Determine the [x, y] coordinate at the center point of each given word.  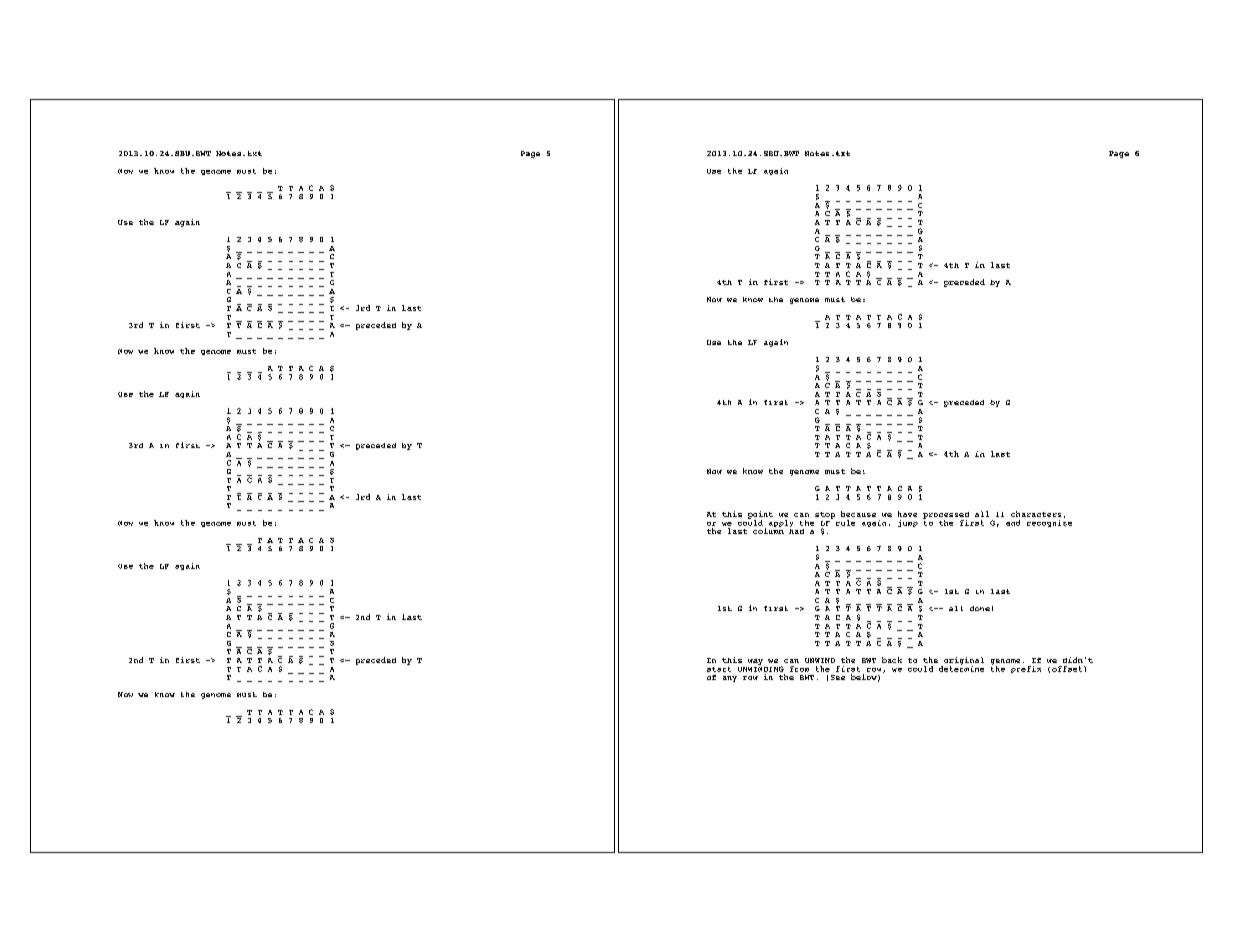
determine [961, 667]
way [755, 662]
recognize [1049, 522]
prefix [1026, 669]
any [730, 679]
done [980, 608]
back [892, 660]
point [760, 516]
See [838, 677]
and [1013, 523]
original [963, 662]
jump [908, 523]
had [796, 530]
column [768, 530]
